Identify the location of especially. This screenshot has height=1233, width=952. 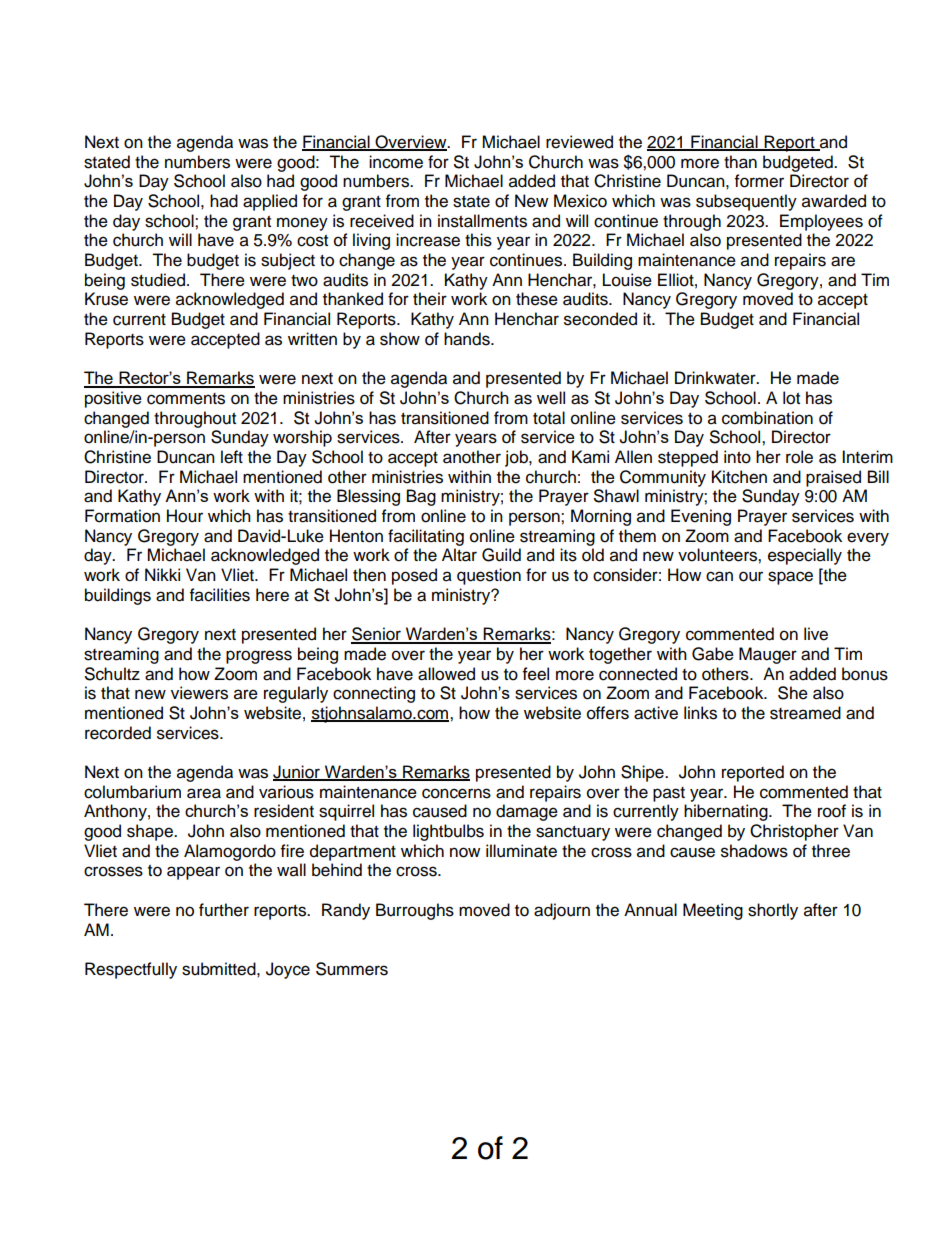
(805, 556).
